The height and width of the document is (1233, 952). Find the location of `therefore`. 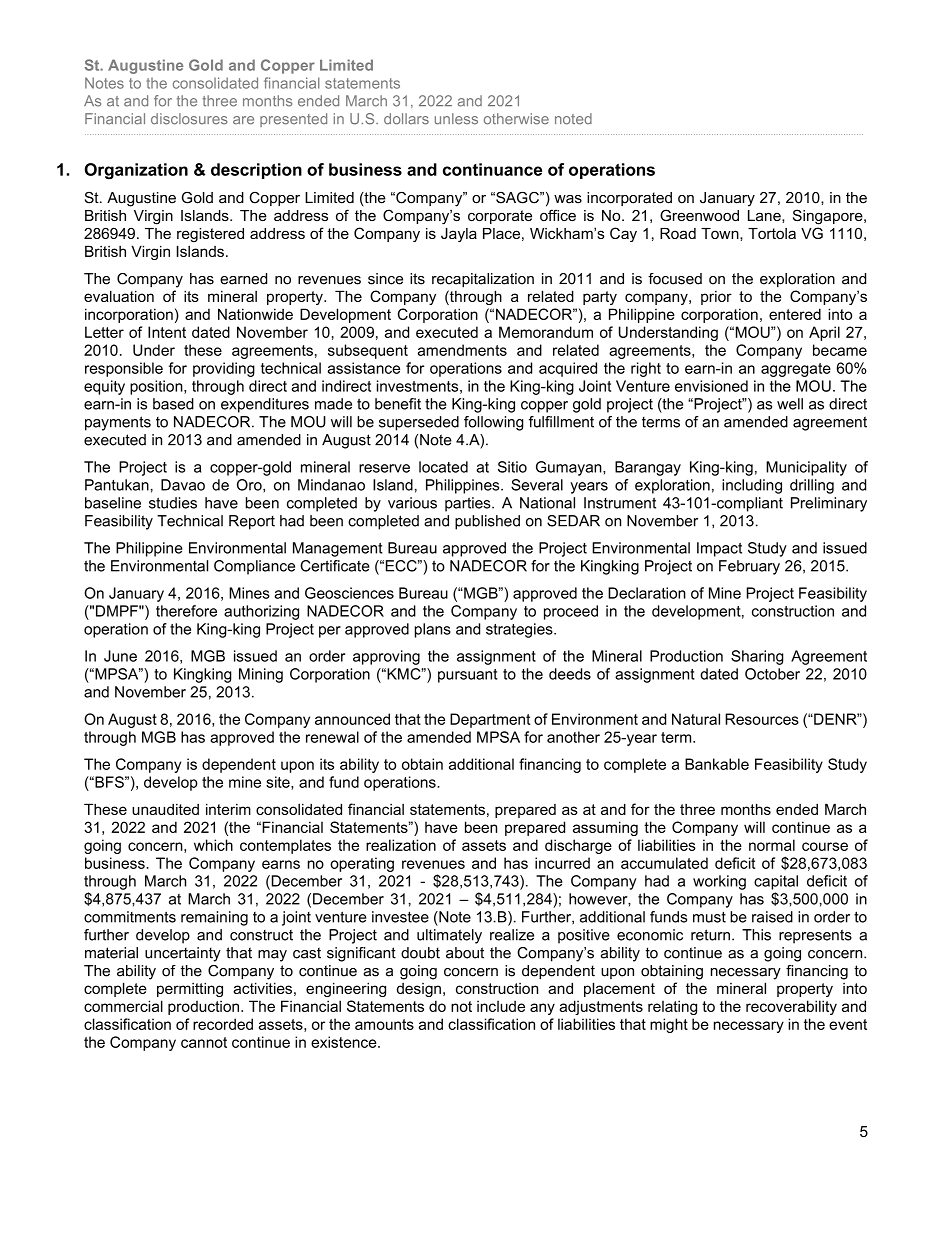

therefore is located at coordinates (186, 611).
